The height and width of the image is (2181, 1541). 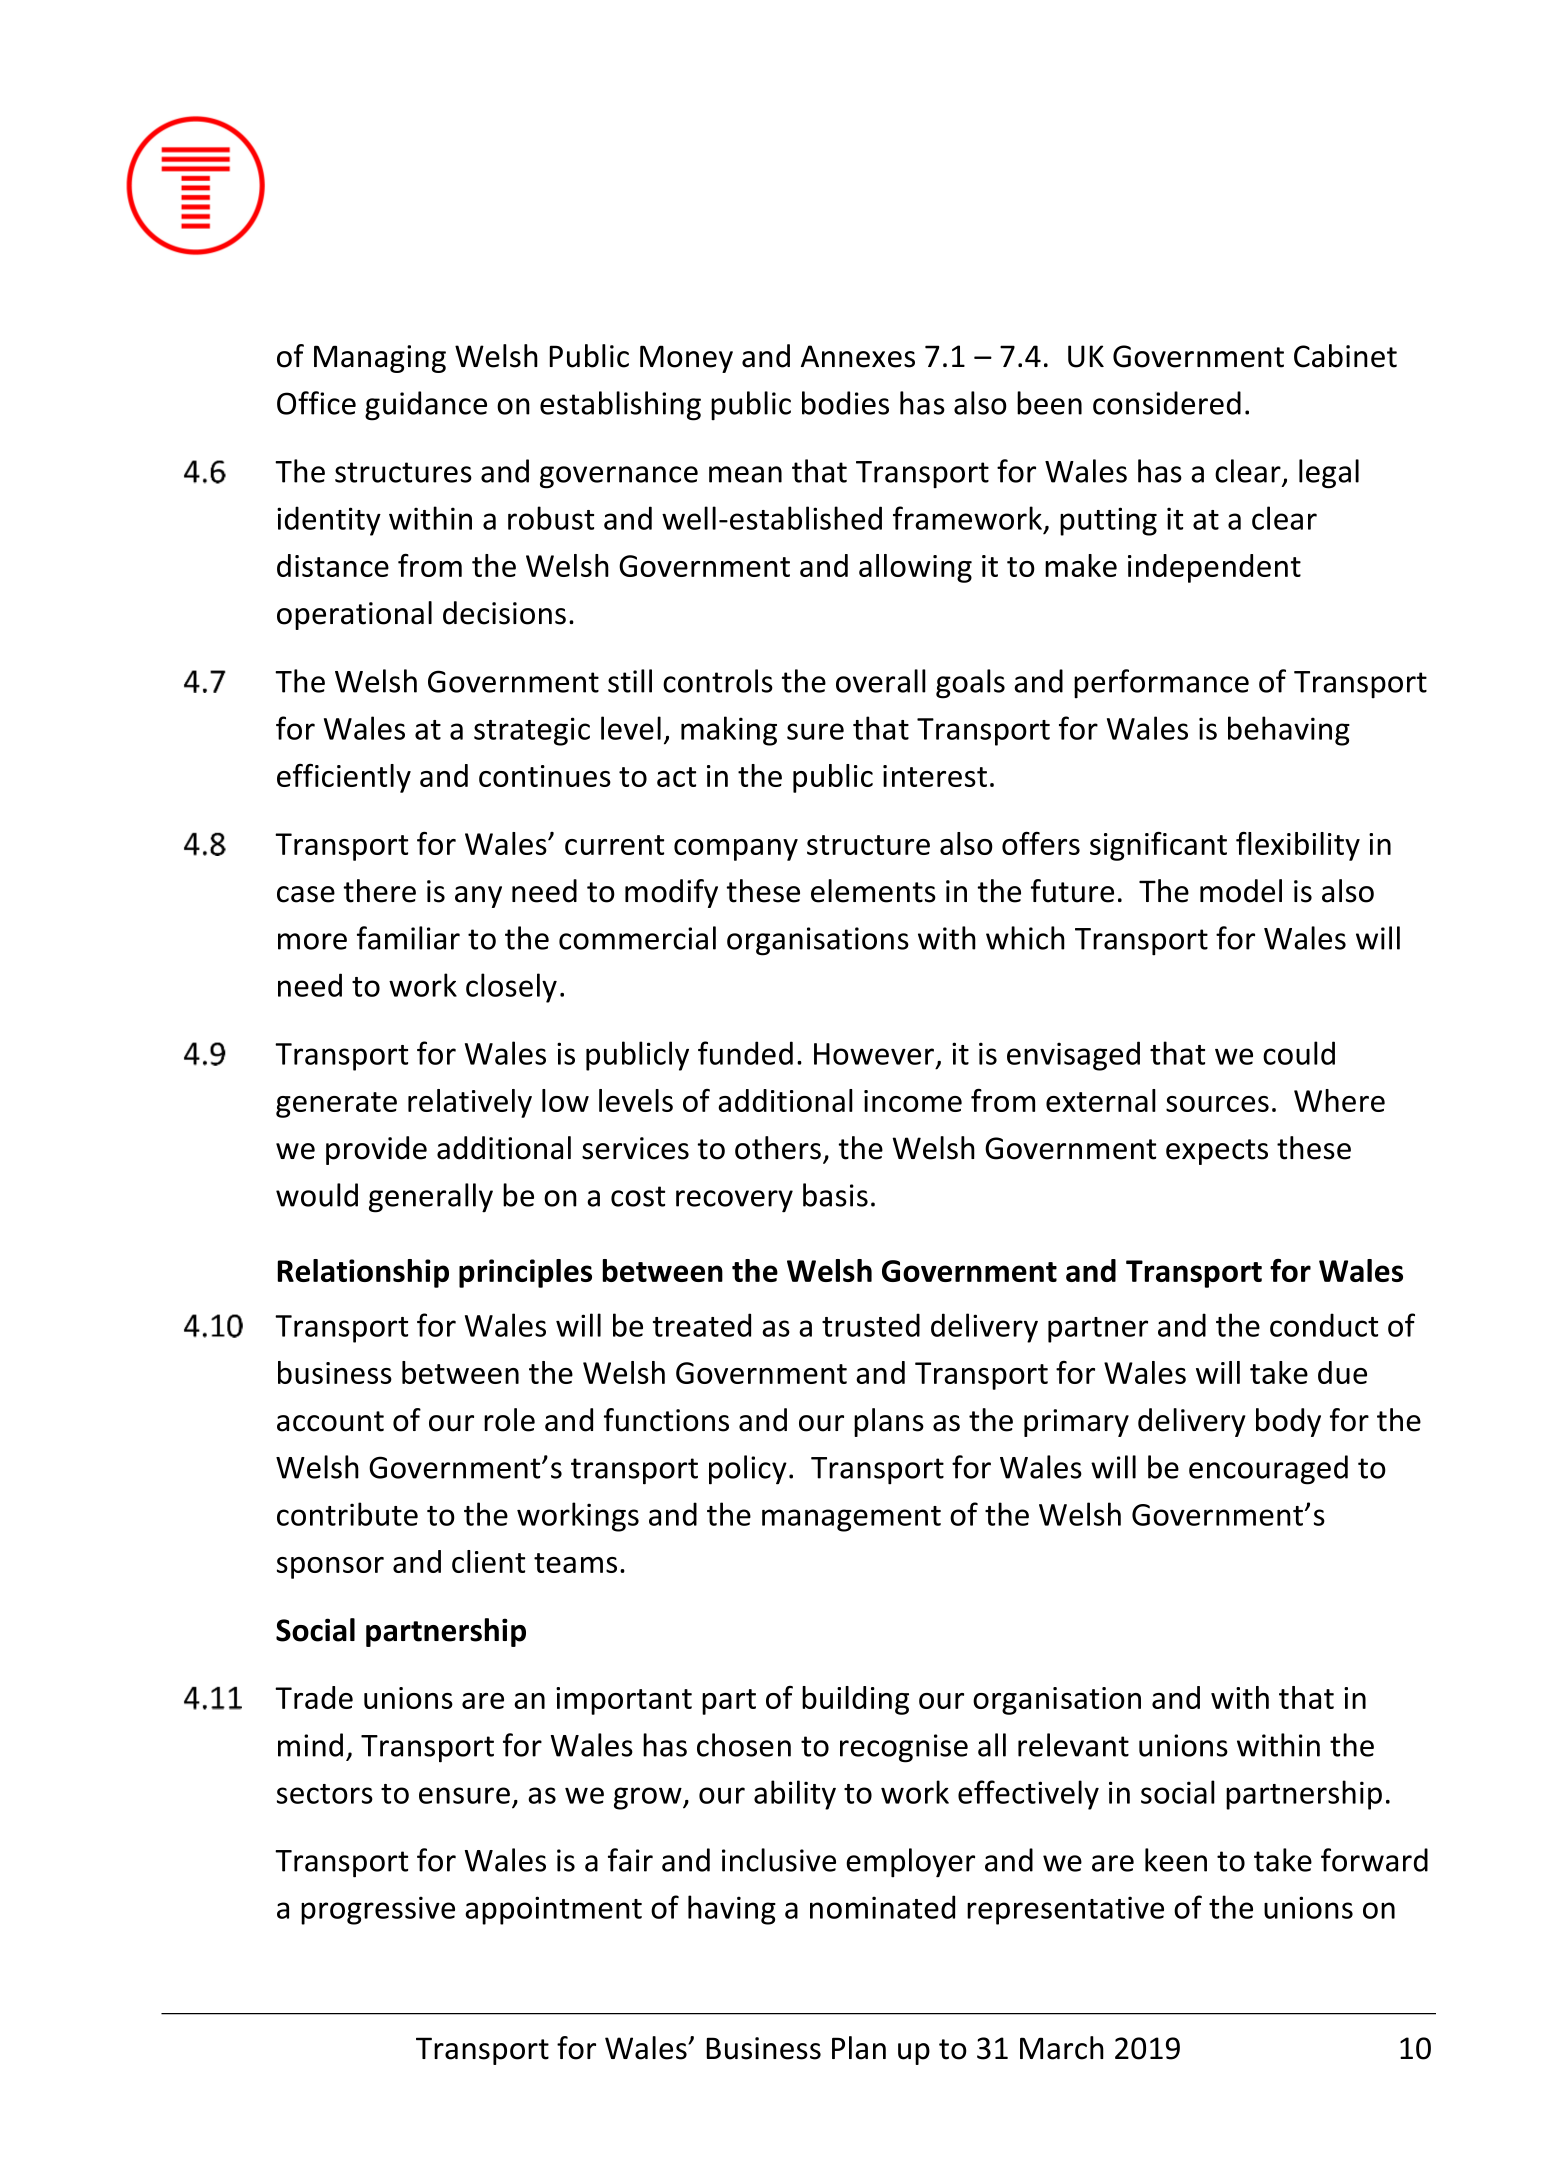 I want to click on encouraged, so click(x=1268, y=1470).
